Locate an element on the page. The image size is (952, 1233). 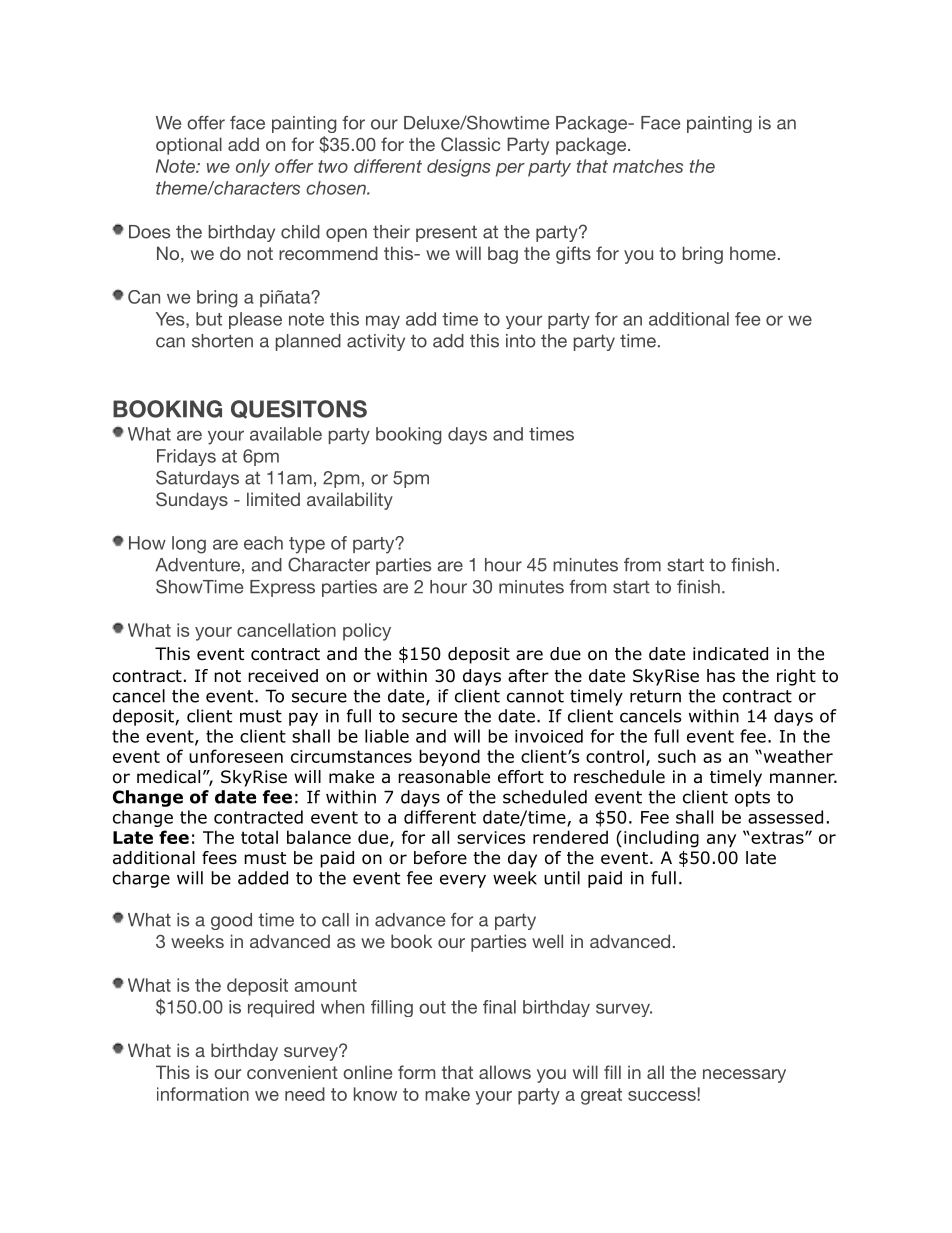
necessary is located at coordinates (744, 1076).
